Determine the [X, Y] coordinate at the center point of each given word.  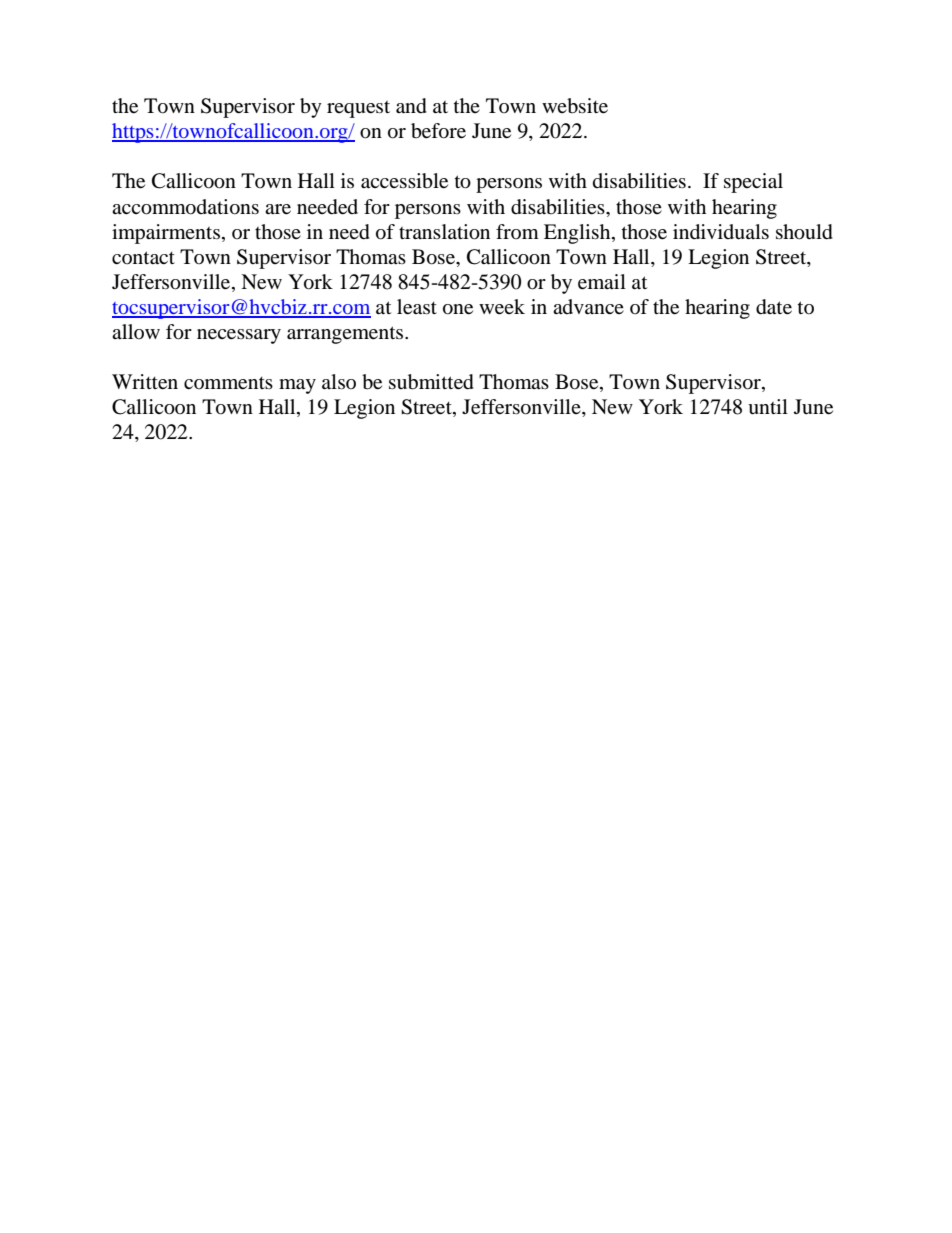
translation [444, 232]
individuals [721, 232]
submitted [431, 382]
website [575, 106]
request [358, 109]
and [411, 106]
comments [228, 383]
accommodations [185, 207]
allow [136, 331]
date [774, 307]
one [458, 309]
